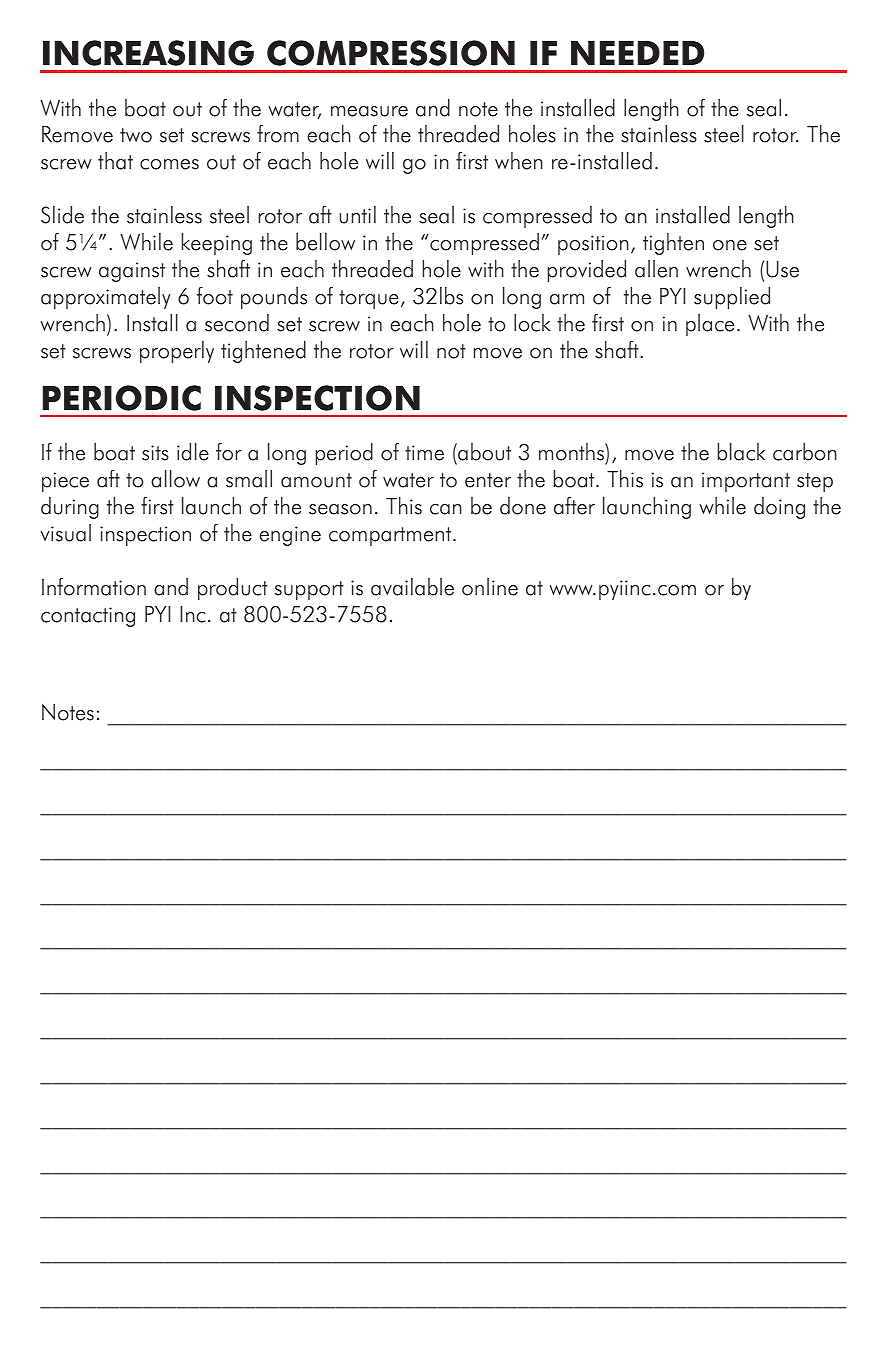  I want to click on time, so click(424, 453).
